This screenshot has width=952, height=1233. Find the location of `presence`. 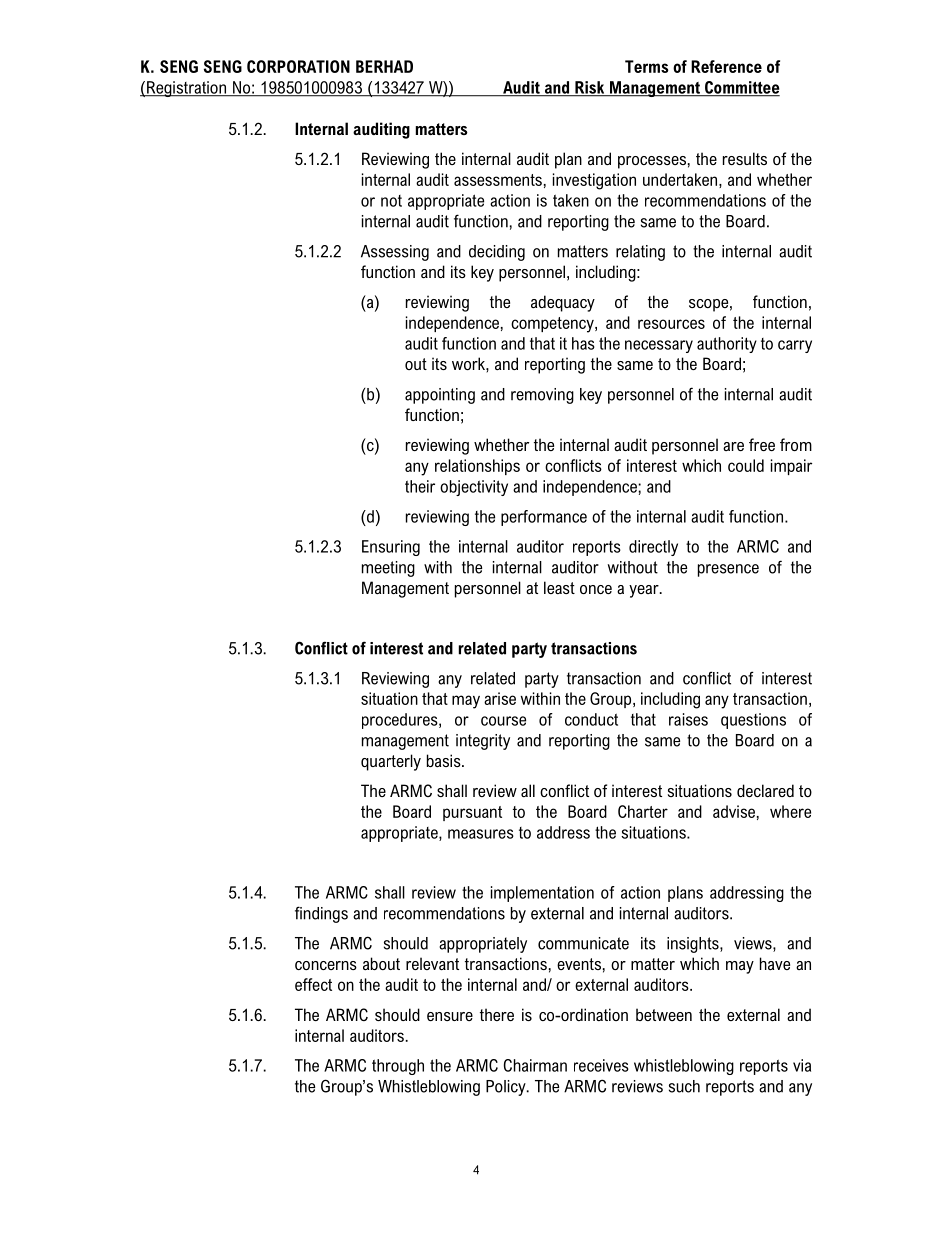

presence is located at coordinates (728, 570).
